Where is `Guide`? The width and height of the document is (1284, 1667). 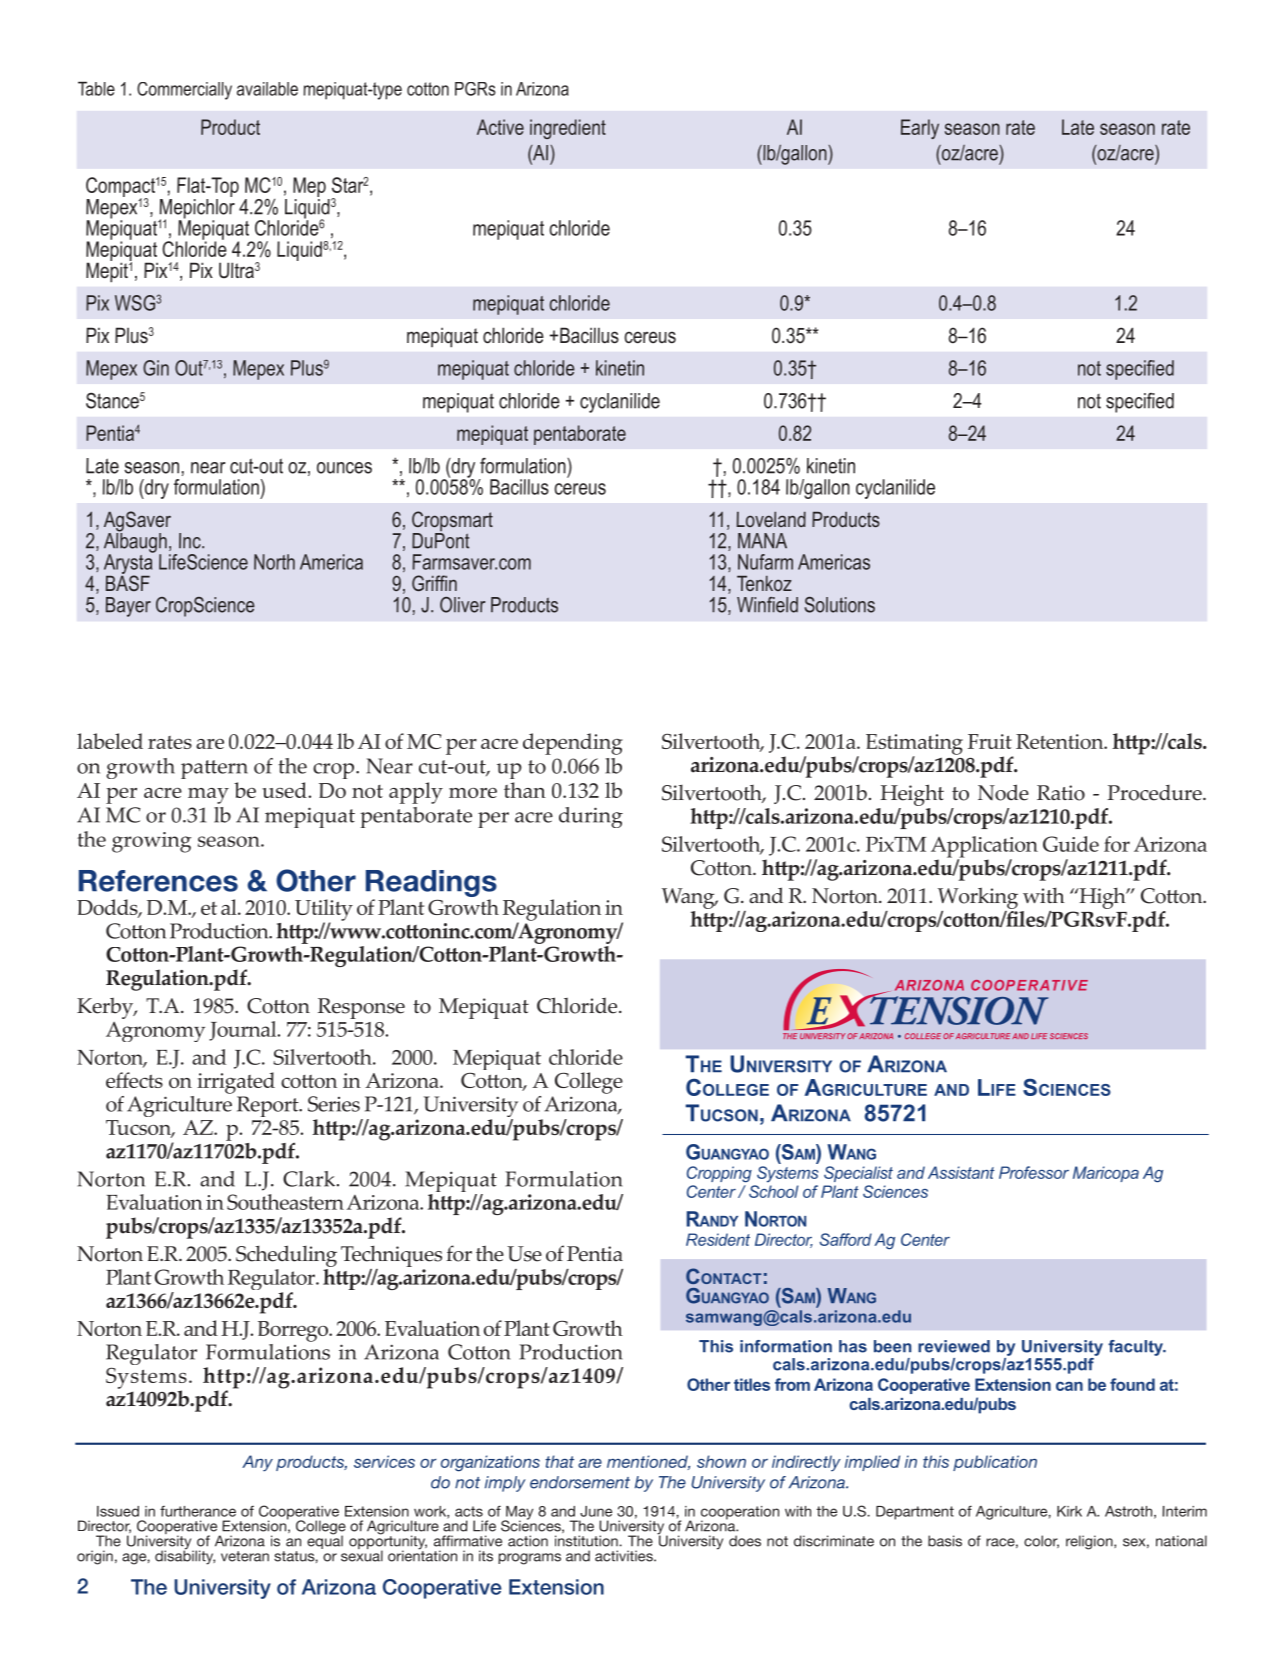 Guide is located at coordinates (1071, 844).
